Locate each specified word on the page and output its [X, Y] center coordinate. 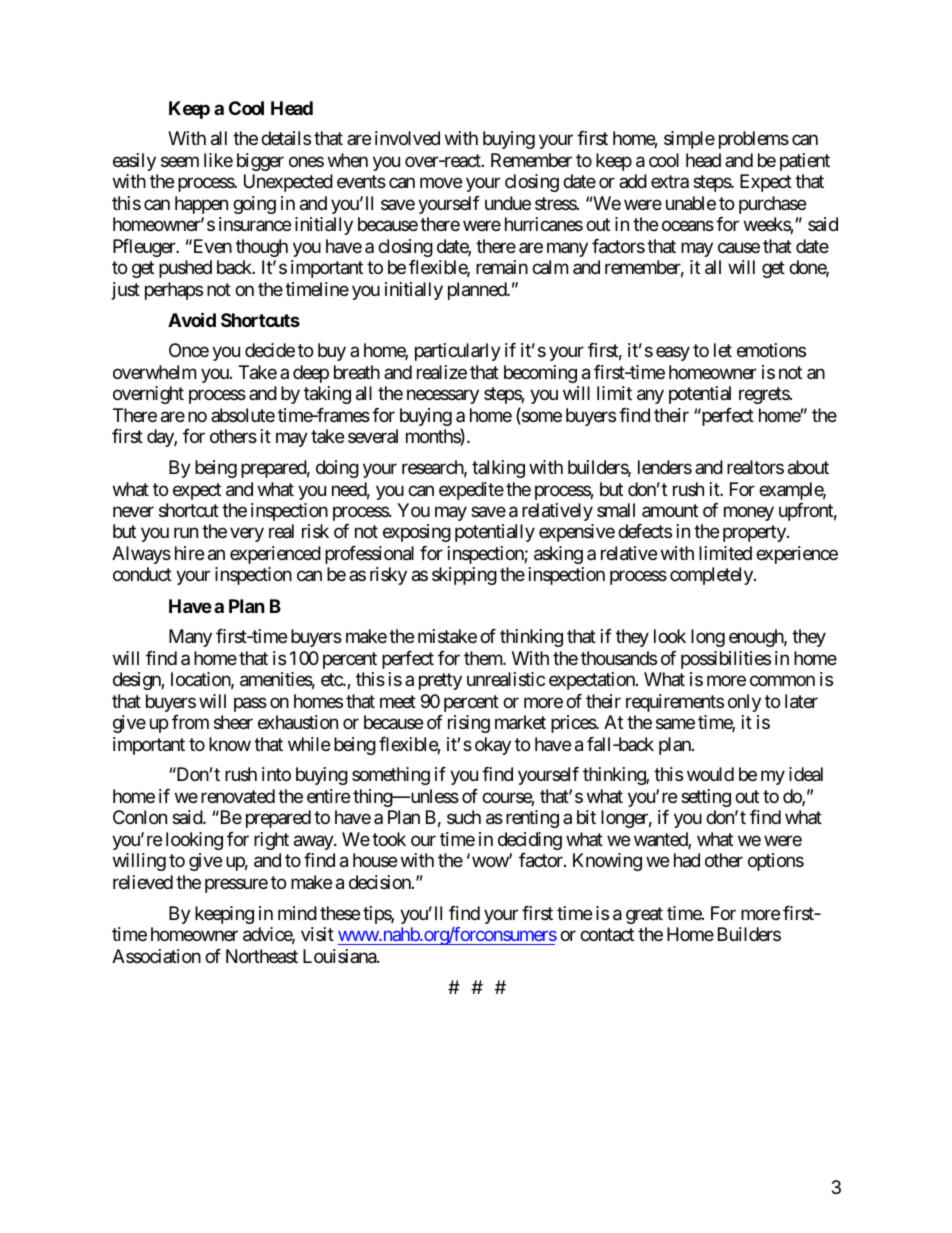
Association [156, 956]
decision [381, 882]
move [441, 183]
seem [180, 161]
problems [754, 140]
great [644, 915]
